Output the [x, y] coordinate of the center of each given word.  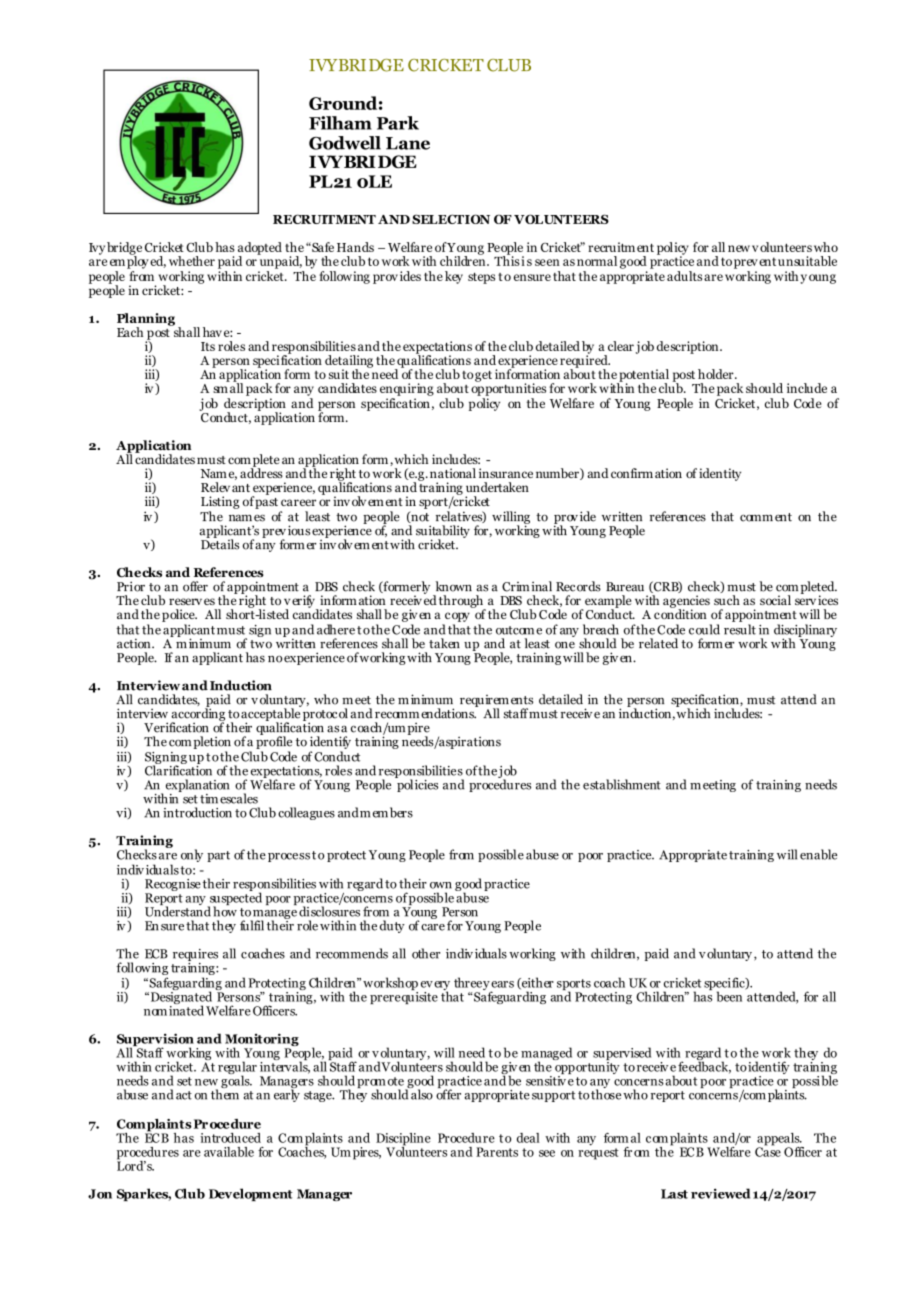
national [453, 473]
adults [684, 276]
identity [720, 474]
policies [416, 784]
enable [818, 854]
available [229, 1152]
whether [192, 261]
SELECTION [451, 219]
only [192, 855]
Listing [220, 502]
